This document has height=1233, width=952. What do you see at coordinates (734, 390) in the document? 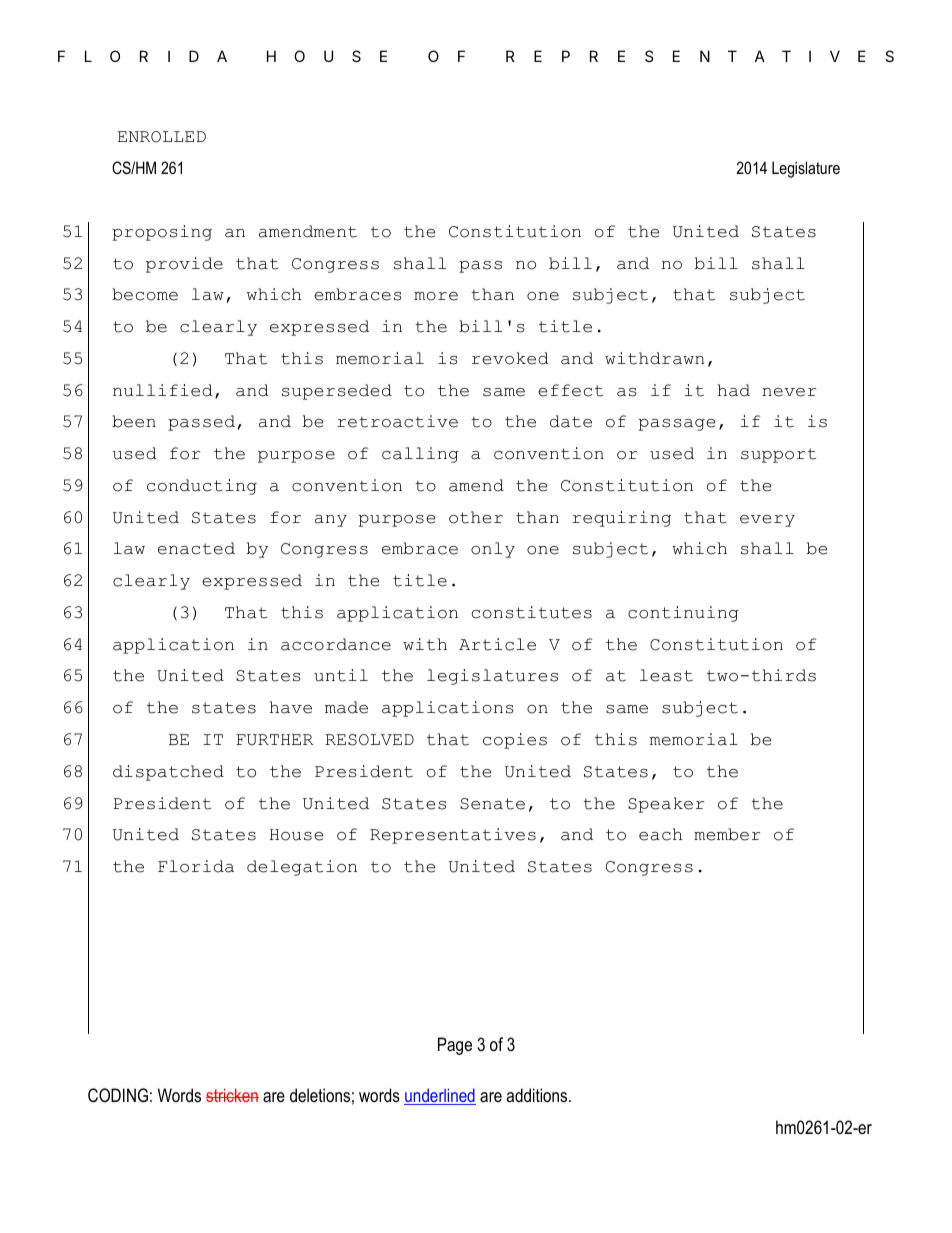
I see `had` at bounding box center [734, 390].
